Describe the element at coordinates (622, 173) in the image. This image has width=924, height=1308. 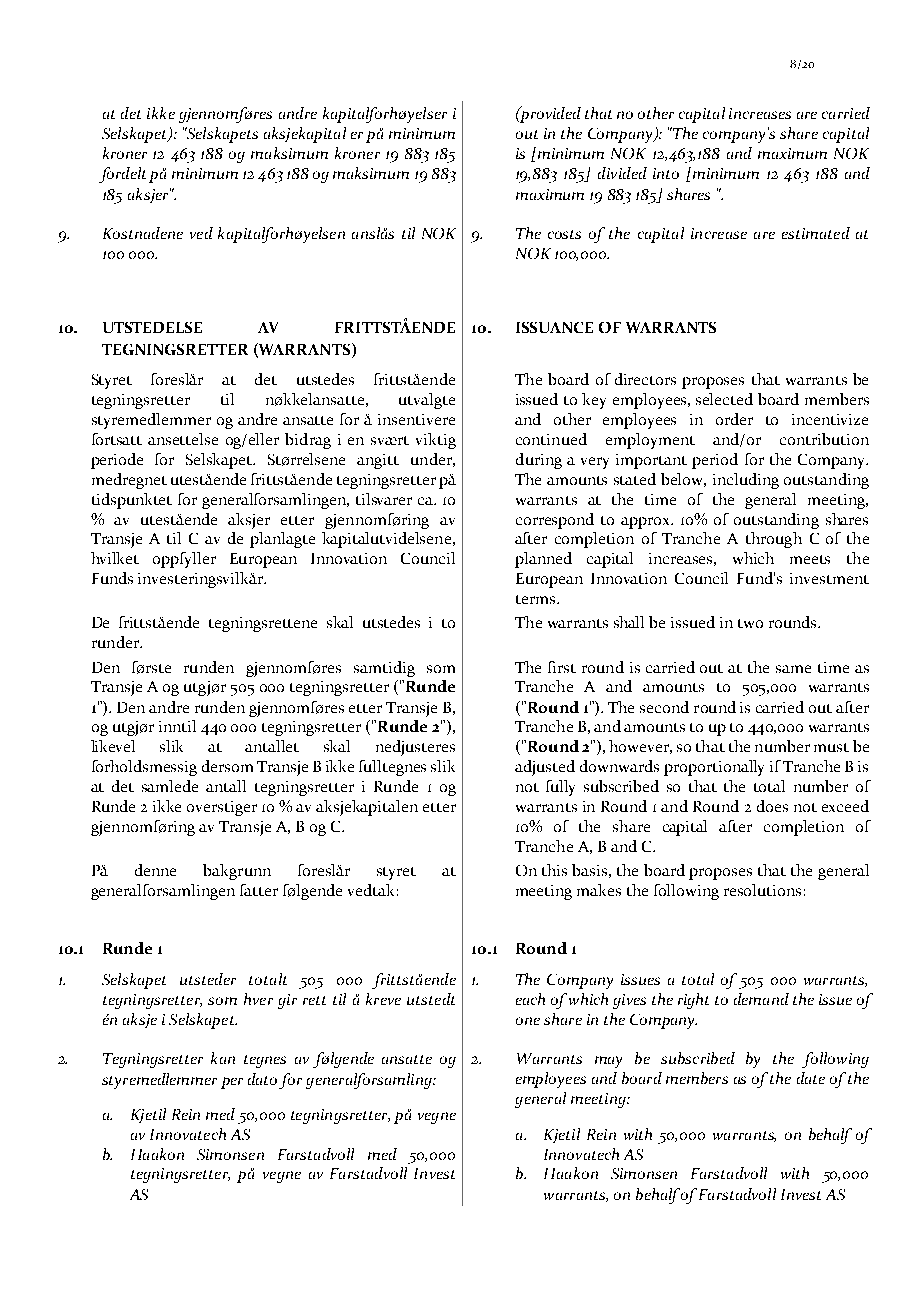
I see `divided` at that location.
